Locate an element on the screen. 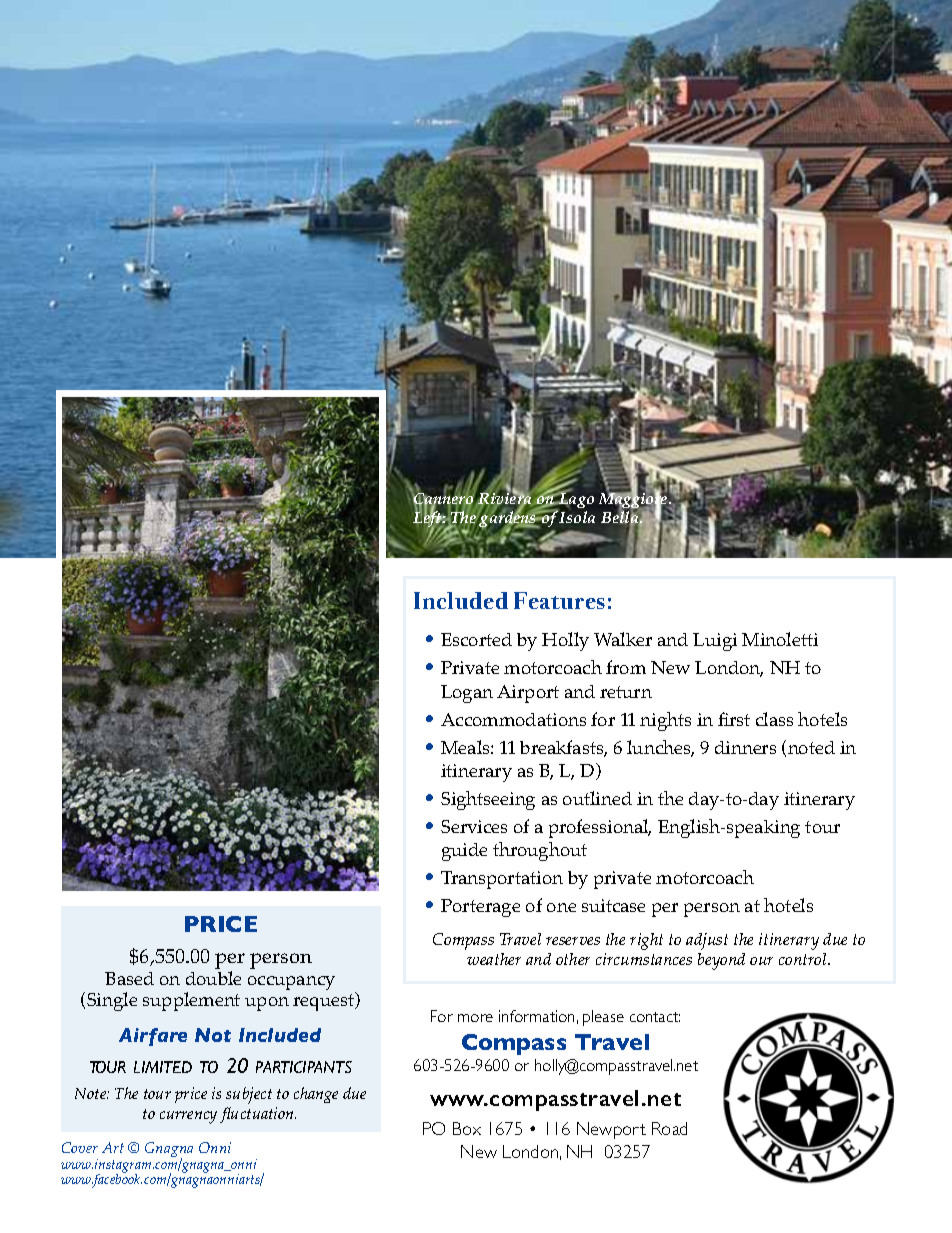 The image size is (952, 1233). Box is located at coordinates (467, 1128).
